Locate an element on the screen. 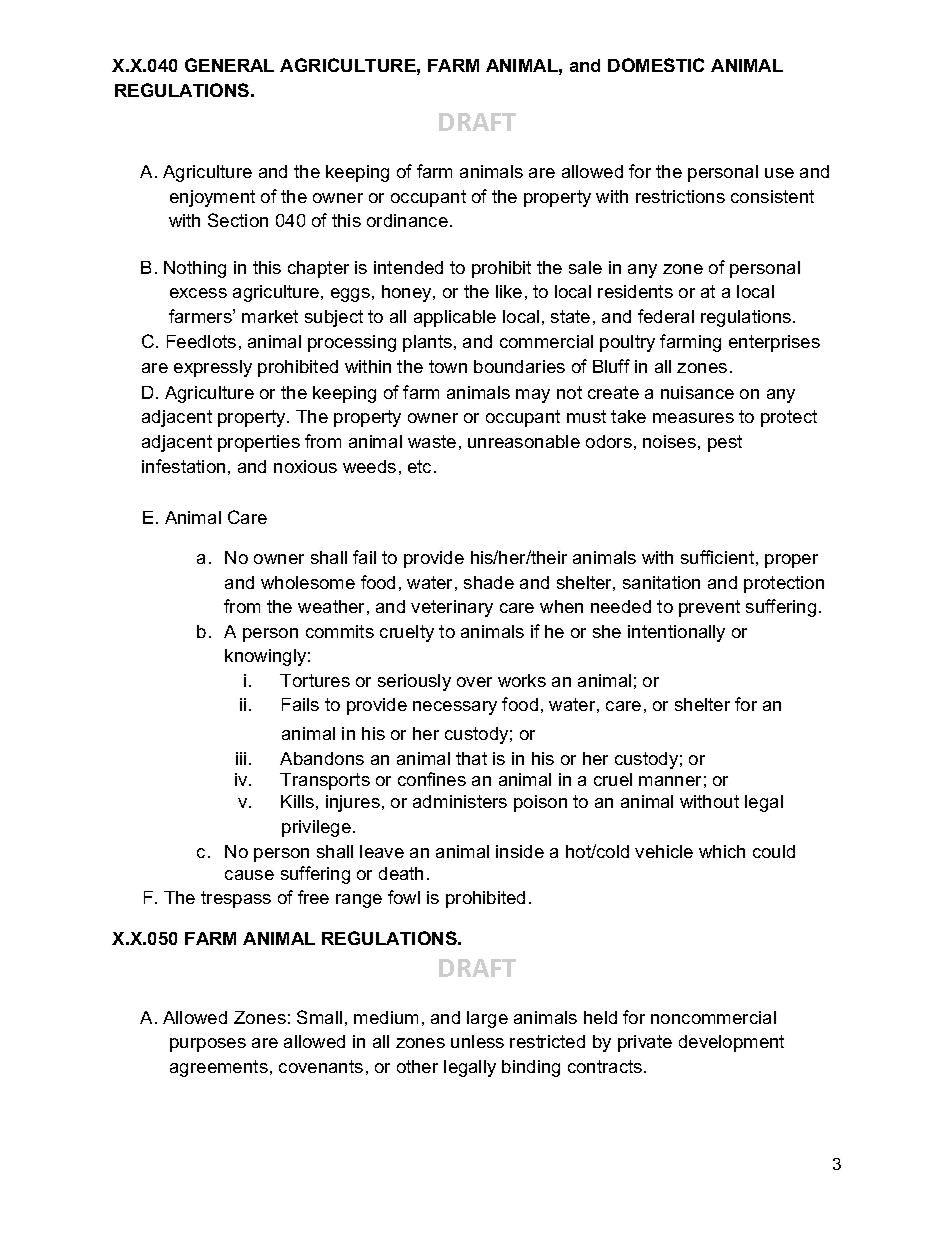  Kills is located at coordinates (297, 801).
